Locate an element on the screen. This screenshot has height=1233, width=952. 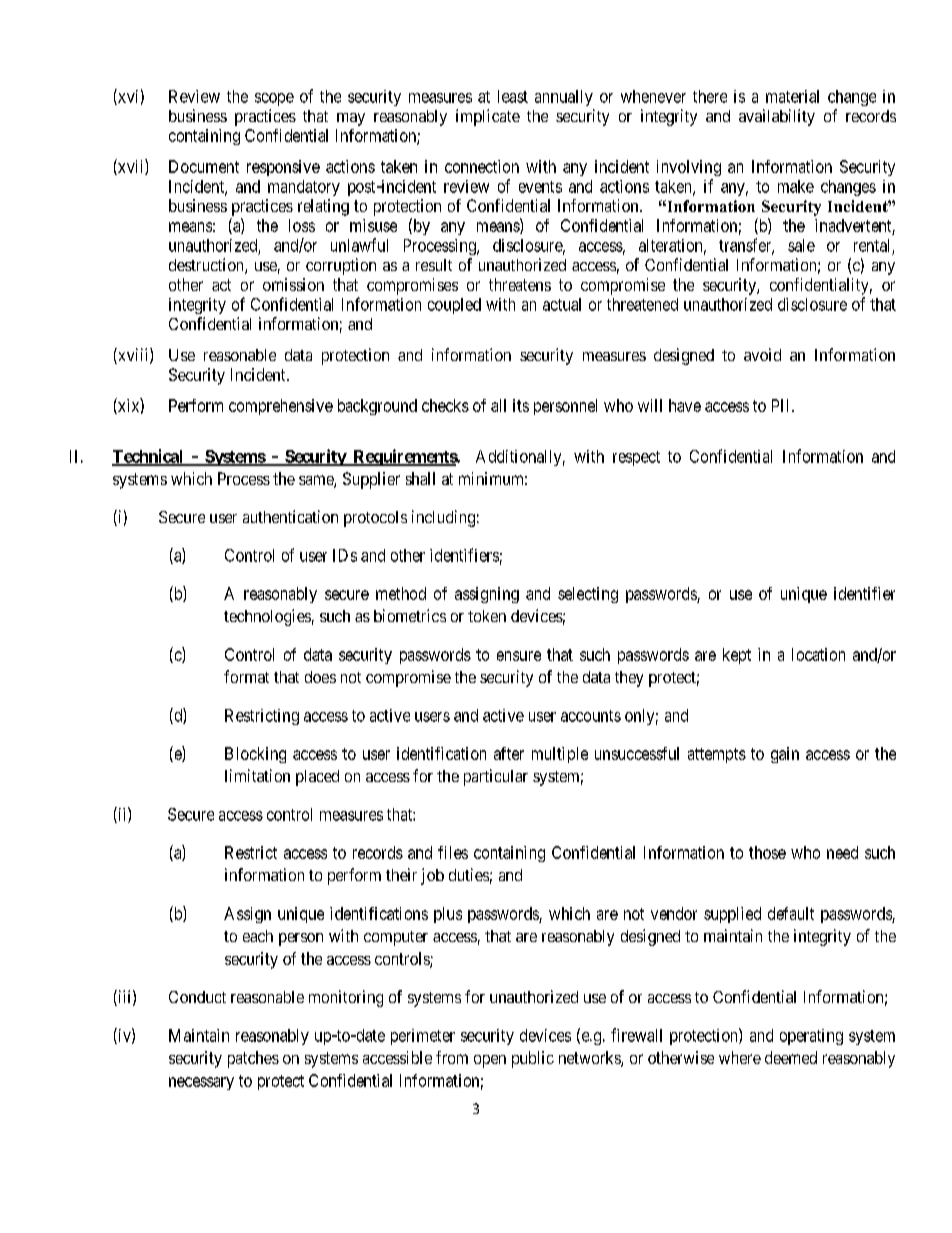
authentication is located at coordinates (290, 516).
